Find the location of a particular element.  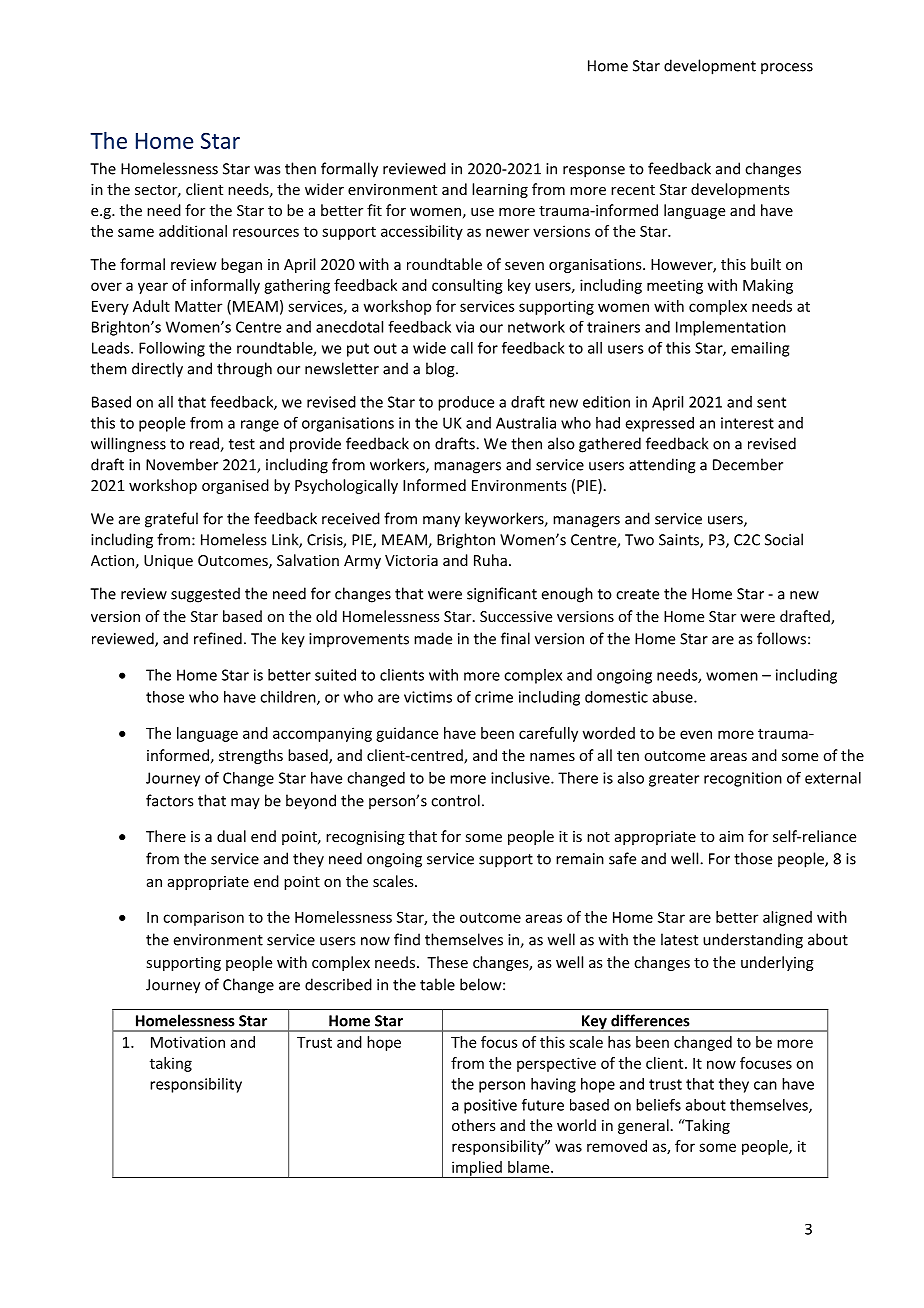

additional is located at coordinates (193, 231).
